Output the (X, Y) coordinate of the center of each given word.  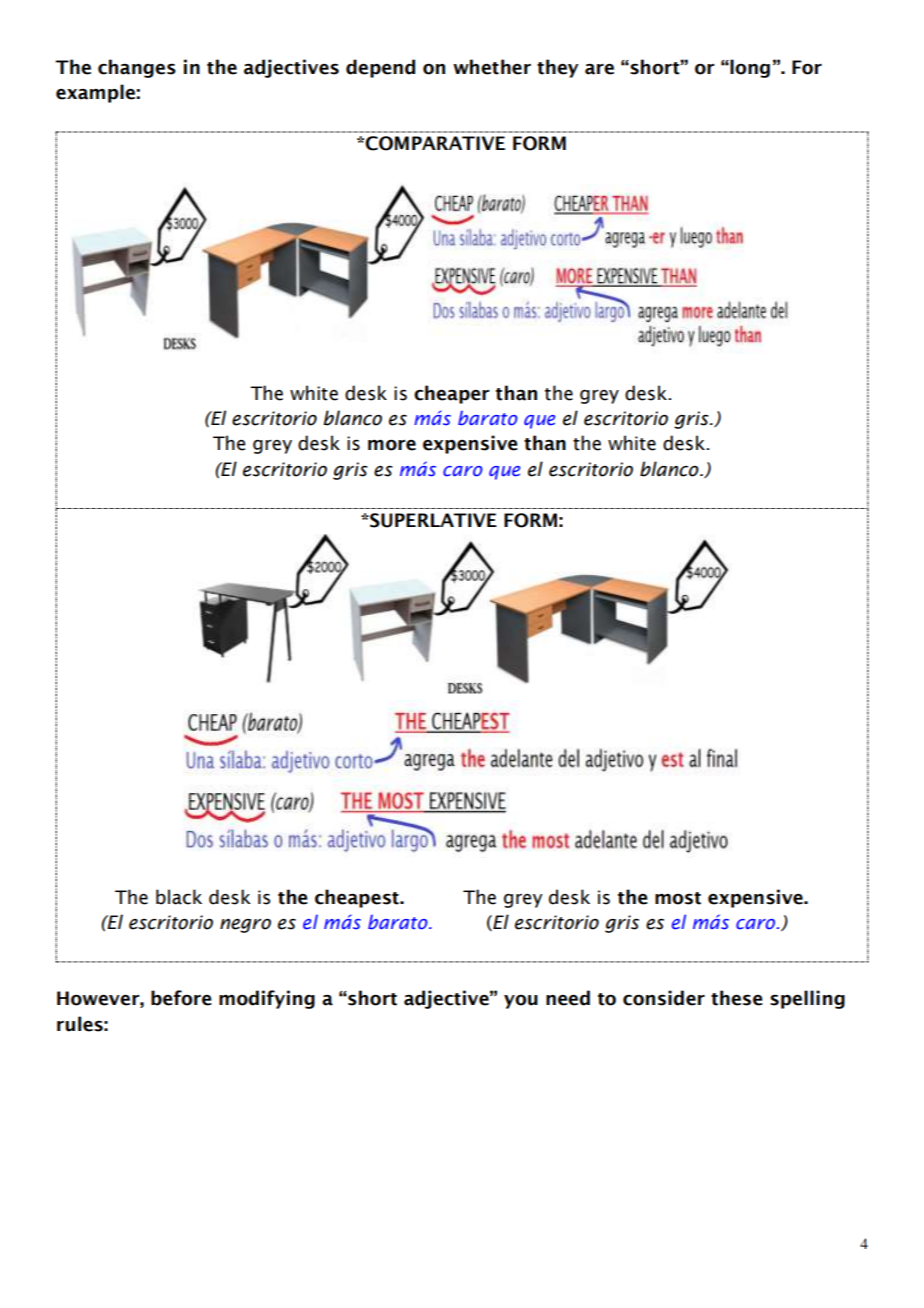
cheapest (358, 898)
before (181, 998)
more (392, 445)
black (179, 897)
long (749, 68)
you (521, 1002)
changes (137, 68)
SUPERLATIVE (432, 520)
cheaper (451, 394)
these (737, 998)
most (678, 898)
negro (245, 926)
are (599, 69)
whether (492, 67)
